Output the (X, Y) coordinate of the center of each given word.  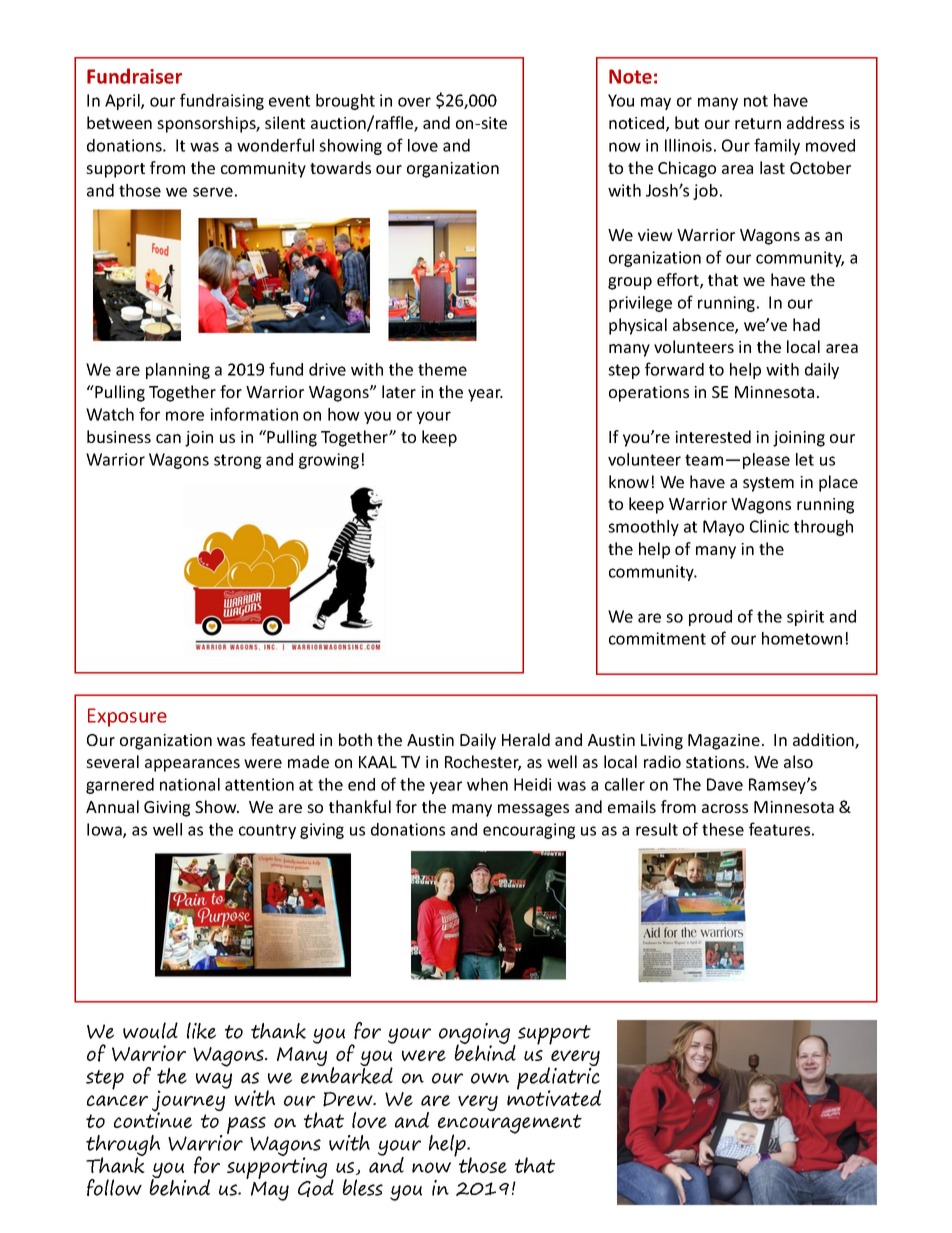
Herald (526, 739)
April (123, 102)
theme (442, 369)
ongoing (474, 1035)
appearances (192, 765)
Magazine (724, 742)
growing (329, 461)
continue (153, 1119)
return (758, 123)
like (201, 1030)
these (723, 829)
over (414, 102)
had (806, 324)
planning (178, 371)
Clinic (769, 526)
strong (238, 461)
